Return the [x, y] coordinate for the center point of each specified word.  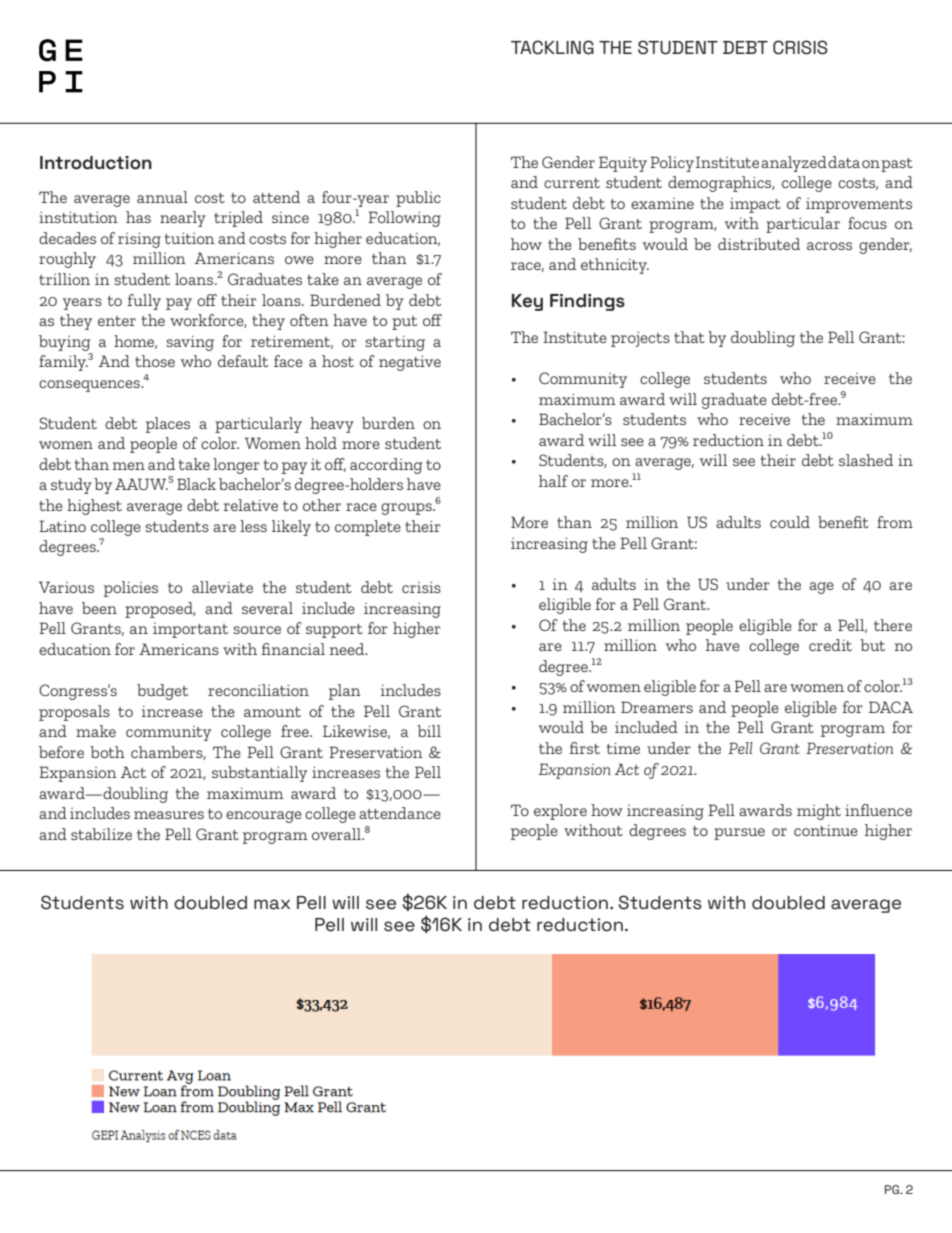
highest [94, 507]
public [418, 199]
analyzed [794, 164]
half [553, 481]
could [790, 522]
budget [162, 692]
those [155, 361]
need [348, 649]
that [689, 337]
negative [410, 363]
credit [830, 645]
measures [169, 815]
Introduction [96, 163]
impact [755, 205]
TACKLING [552, 47]
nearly [183, 219]
